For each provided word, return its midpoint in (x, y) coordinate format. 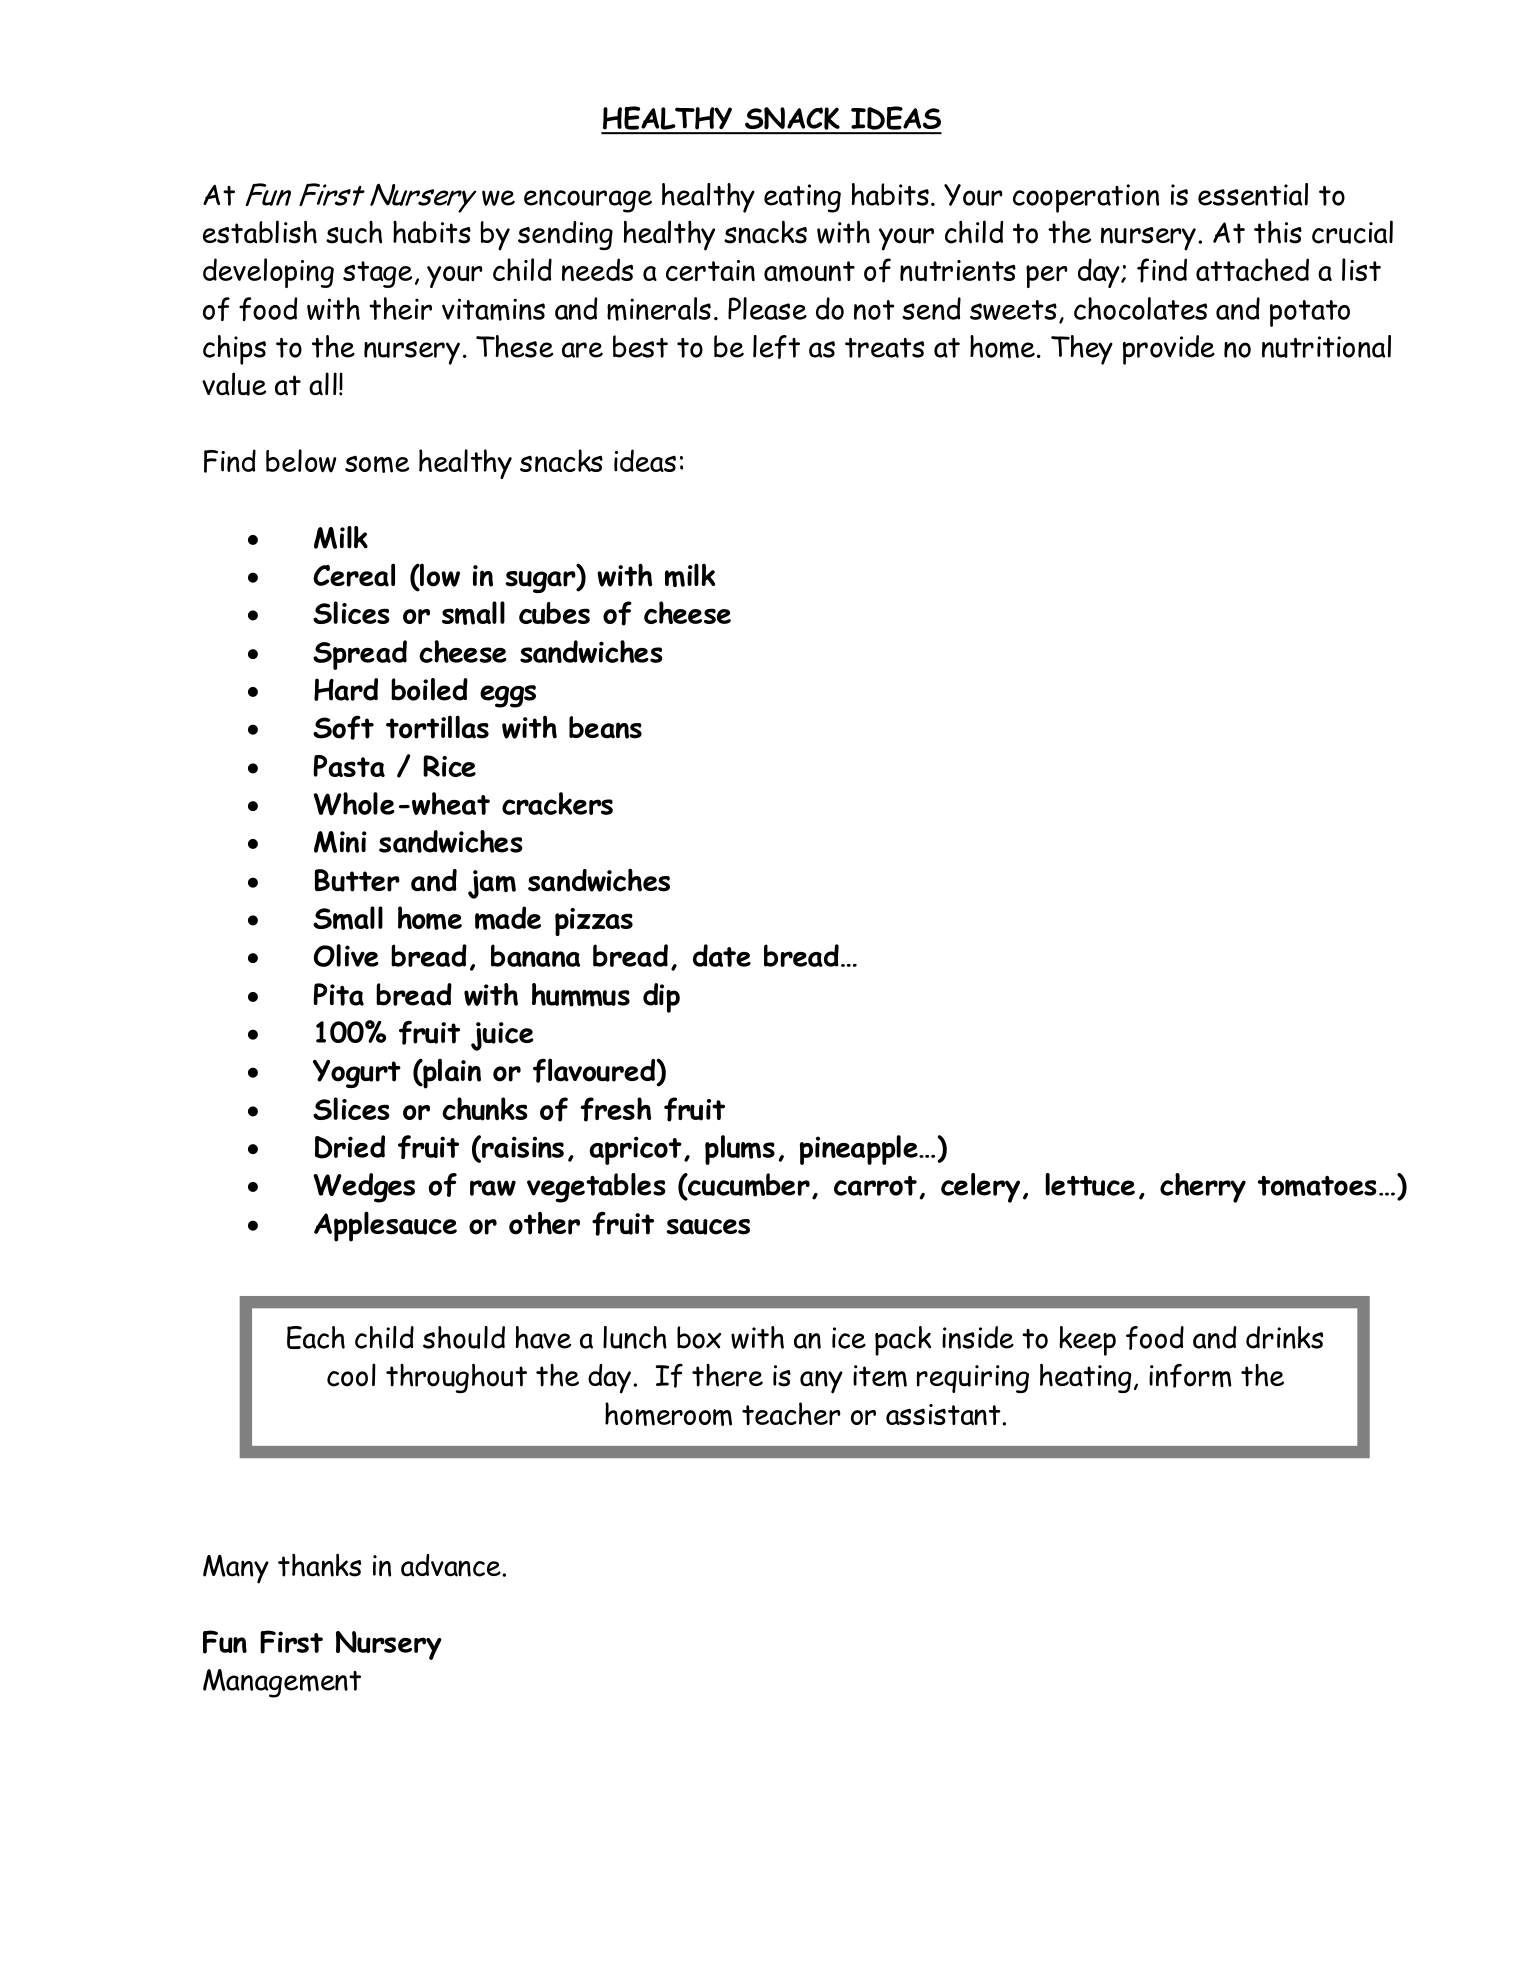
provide (1169, 350)
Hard (346, 689)
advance (452, 1565)
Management (282, 1683)
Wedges (364, 1188)
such (354, 232)
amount (809, 271)
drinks (1284, 1337)
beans (605, 727)
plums (740, 1150)
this (1278, 232)
